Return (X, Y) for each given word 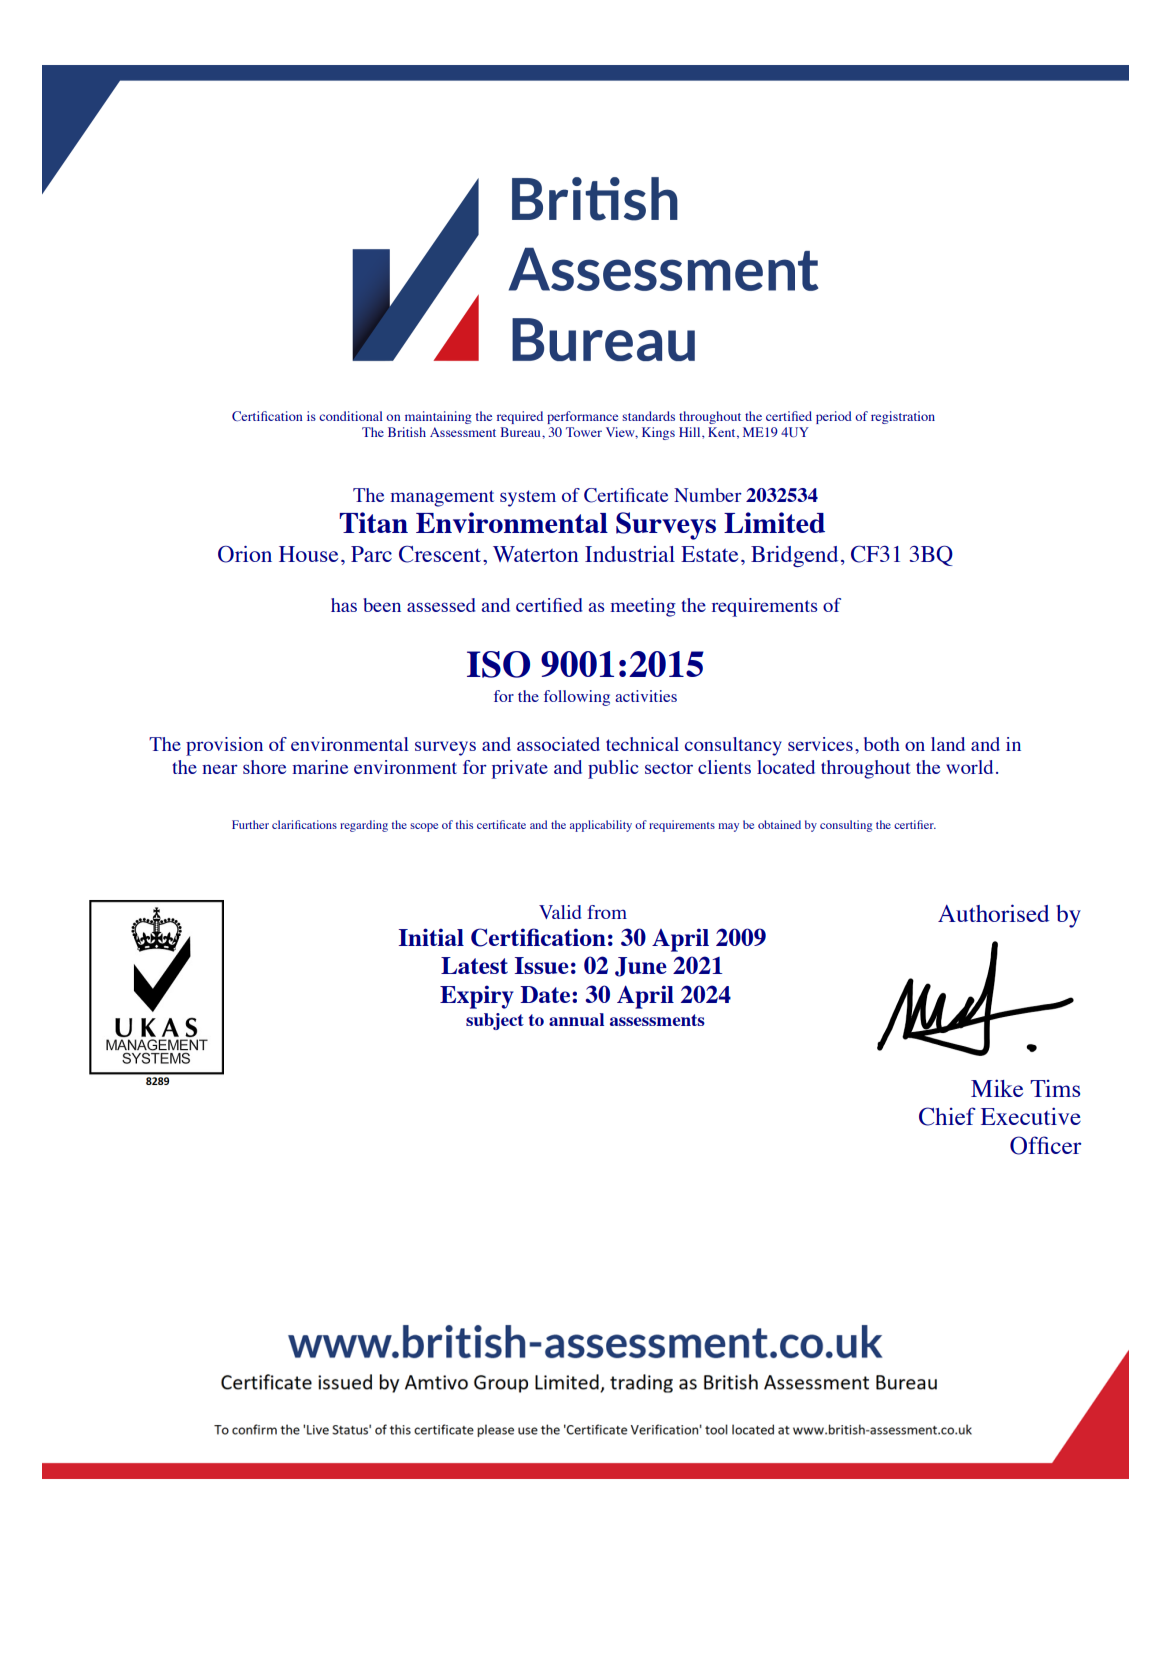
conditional (351, 416)
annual (576, 1019)
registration (903, 417)
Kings (658, 433)
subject (495, 1021)
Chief (947, 1116)
